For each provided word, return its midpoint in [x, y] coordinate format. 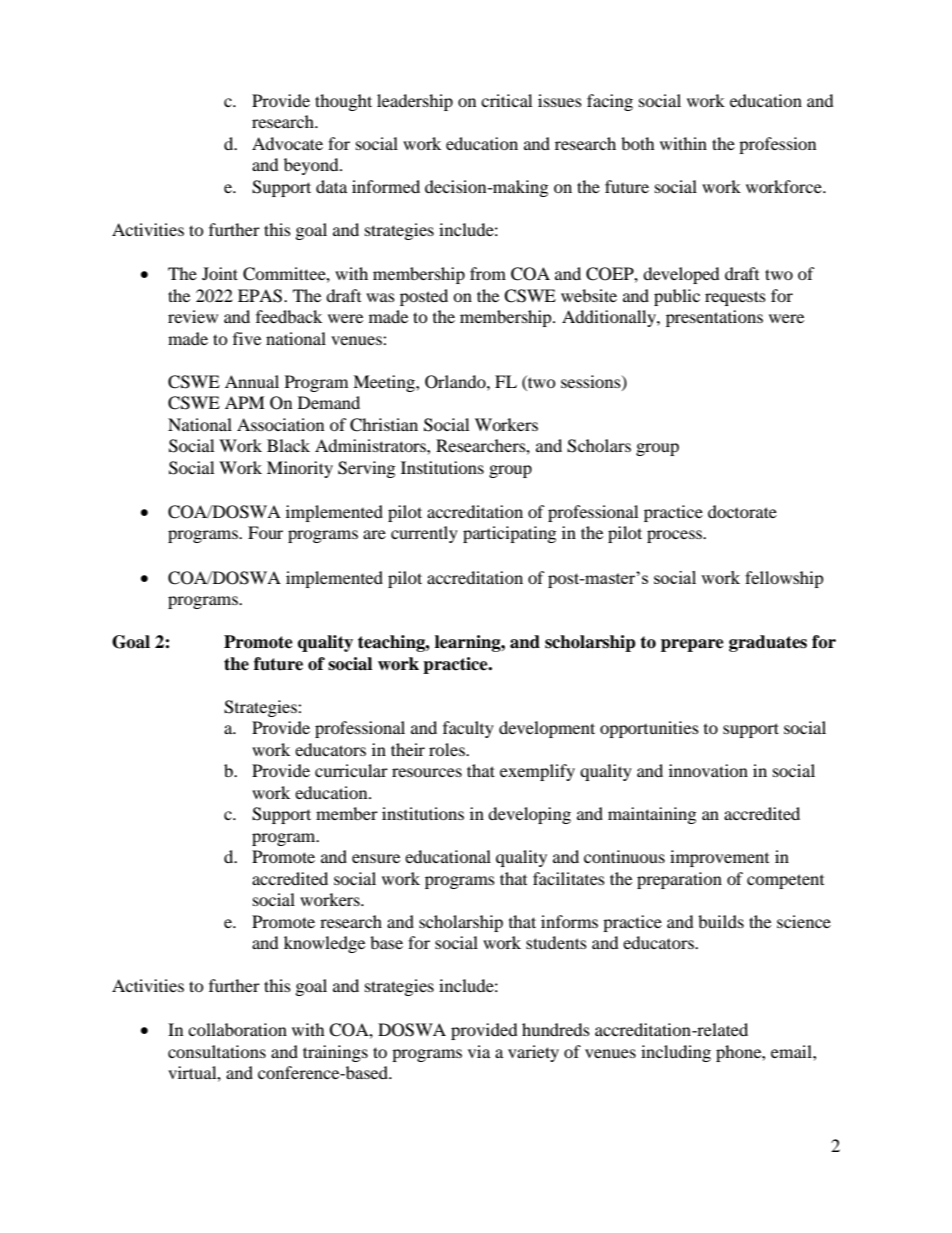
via [479, 1051]
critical [506, 100]
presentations [714, 318]
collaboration [237, 1029]
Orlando [456, 382]
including [676, 1053]
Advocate [287, 143]
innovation [708, 770]
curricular [351, 770]
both [638, 143]
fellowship [784, 579]
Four [265, 532]
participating [509, 534]
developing [529, 815]
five [247, 338]
